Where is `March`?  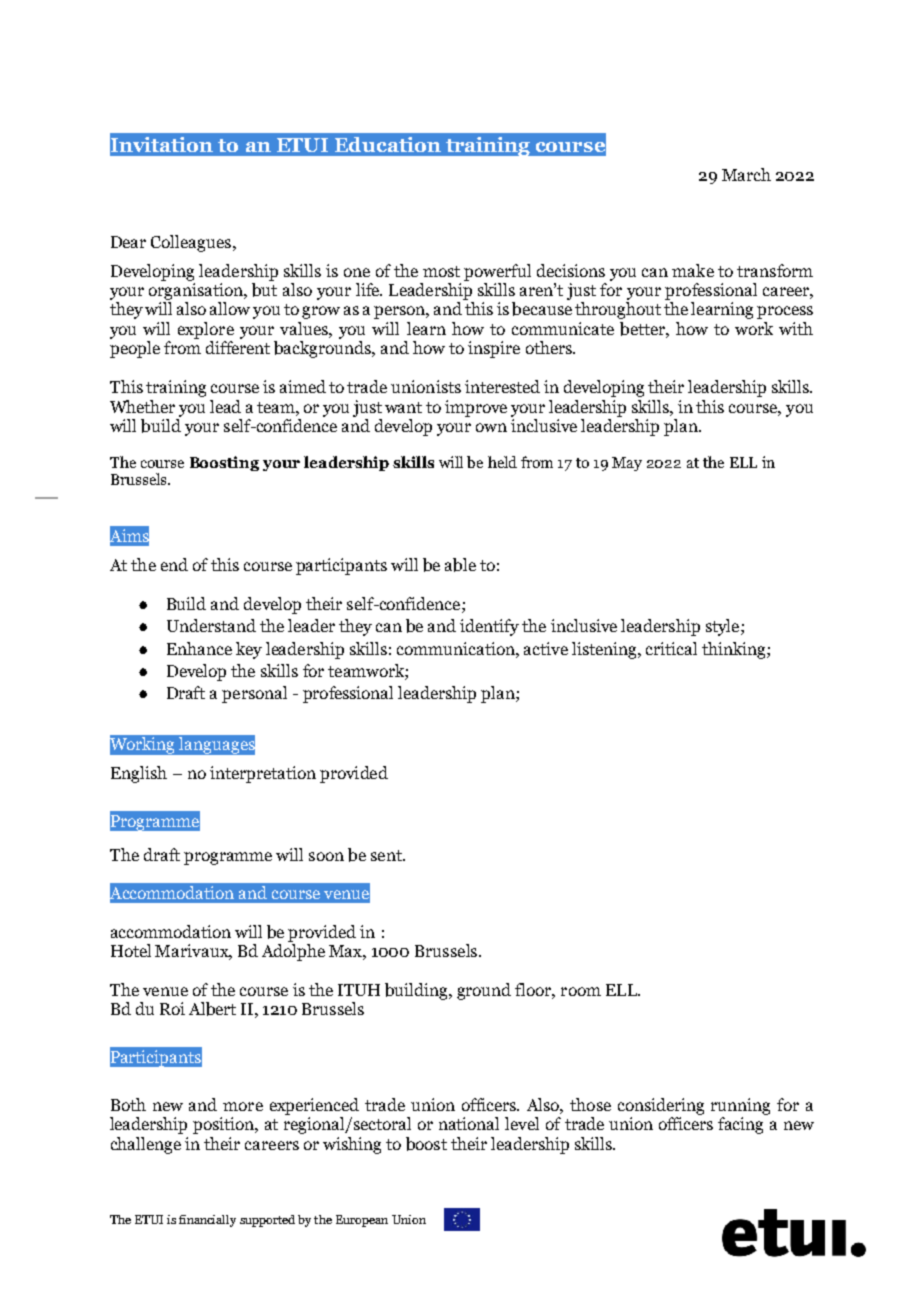 March is located at coordinates (746, 174).
